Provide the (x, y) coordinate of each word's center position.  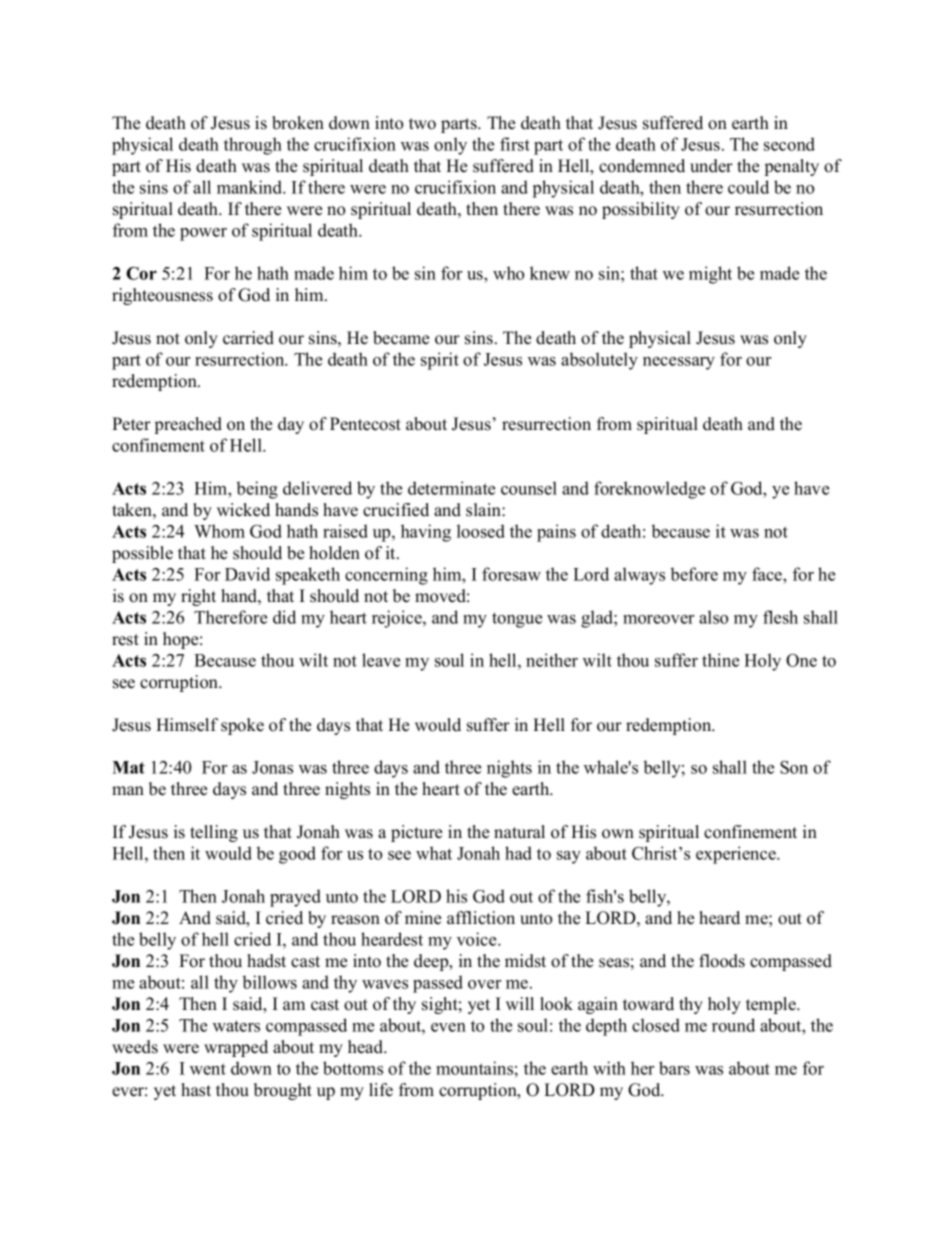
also (713, 617)
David (247, 574)
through (253, 146)
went (208, 1069)
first (515, 144)
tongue (517, 620)
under (711, 166)
